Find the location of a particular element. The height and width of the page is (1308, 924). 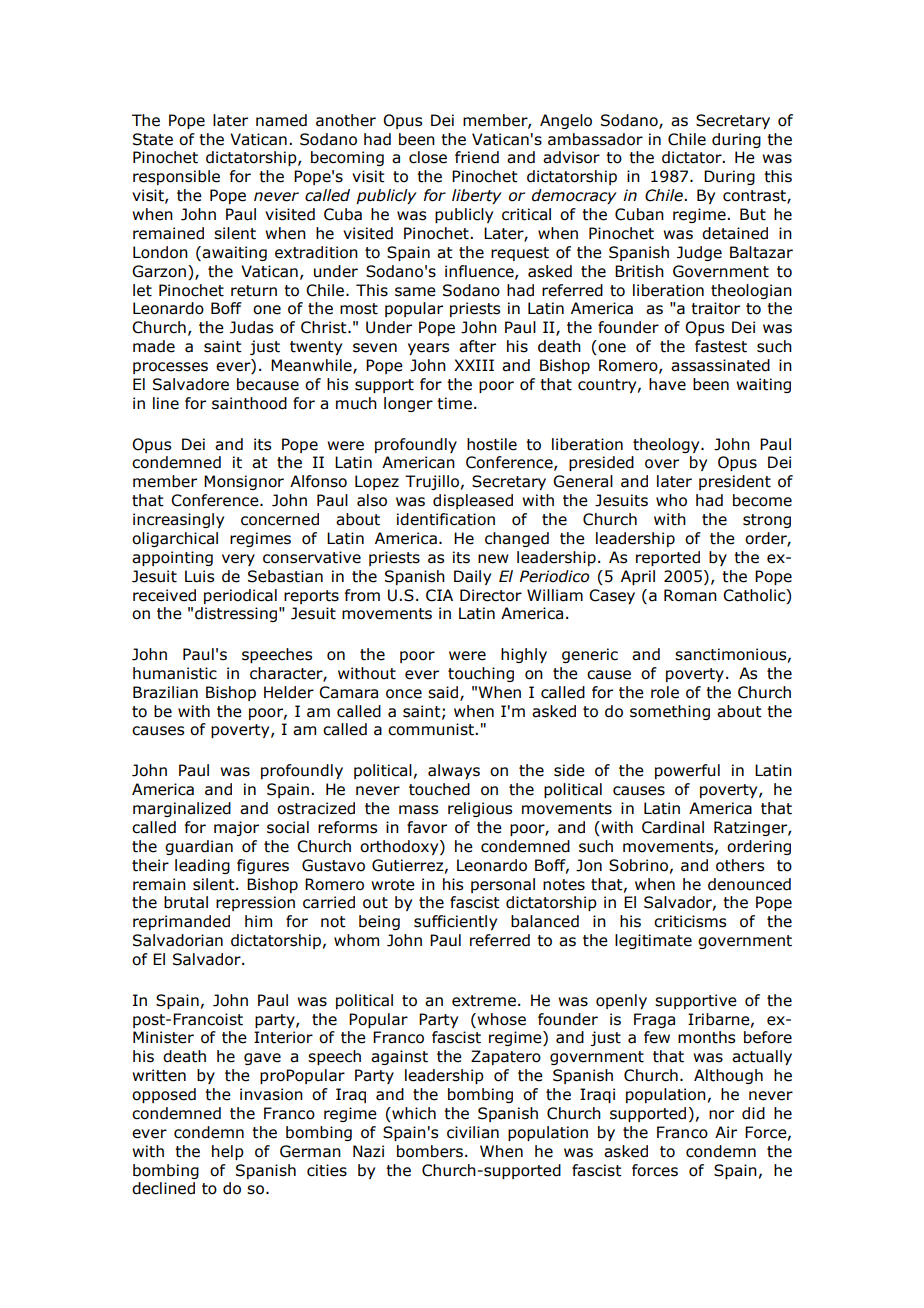

friend is located at coordinates (477, 157).
